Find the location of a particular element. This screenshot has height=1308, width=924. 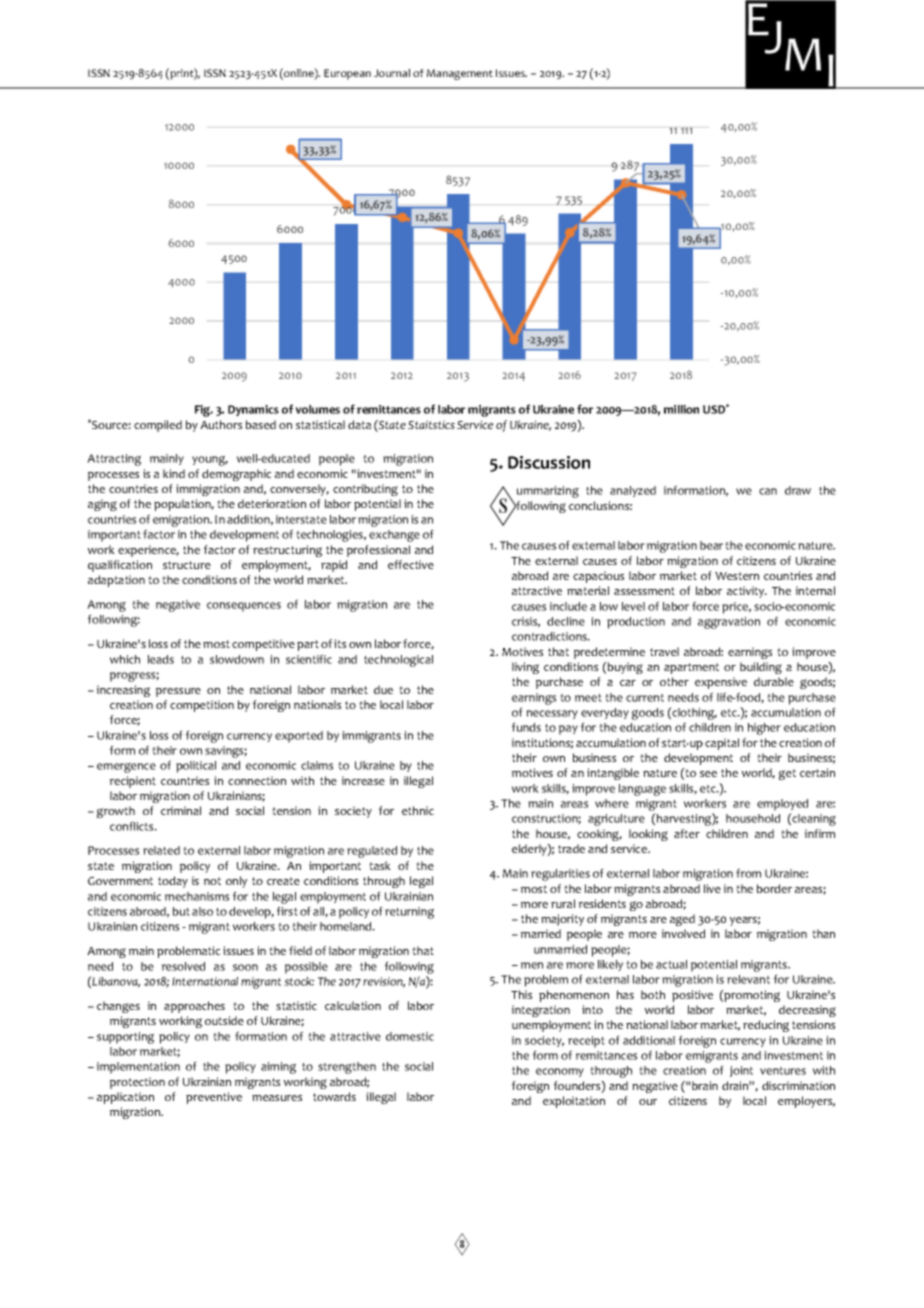

domestic is located at coordinates (410, 1036).
